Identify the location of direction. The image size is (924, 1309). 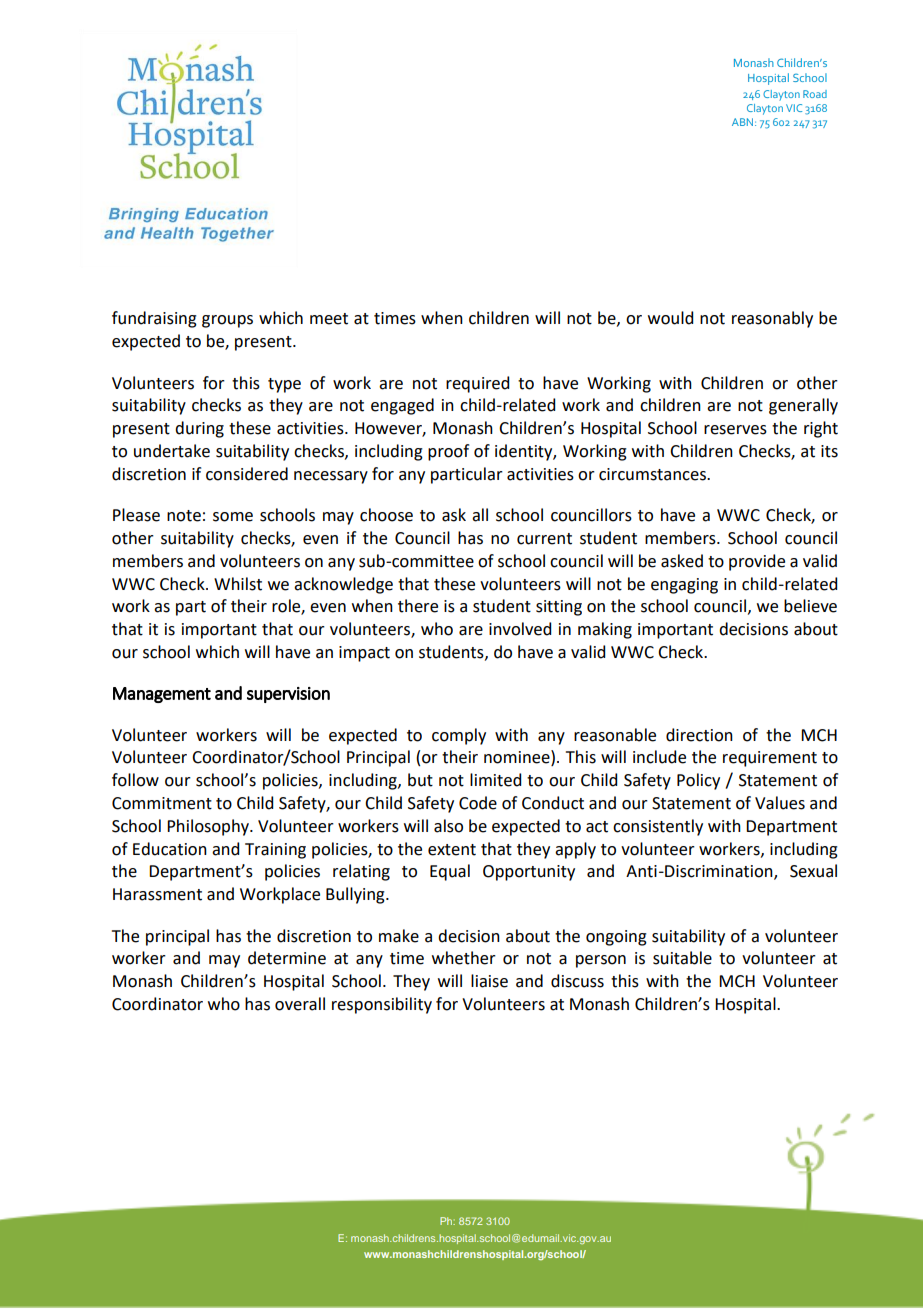
(699, 735).
